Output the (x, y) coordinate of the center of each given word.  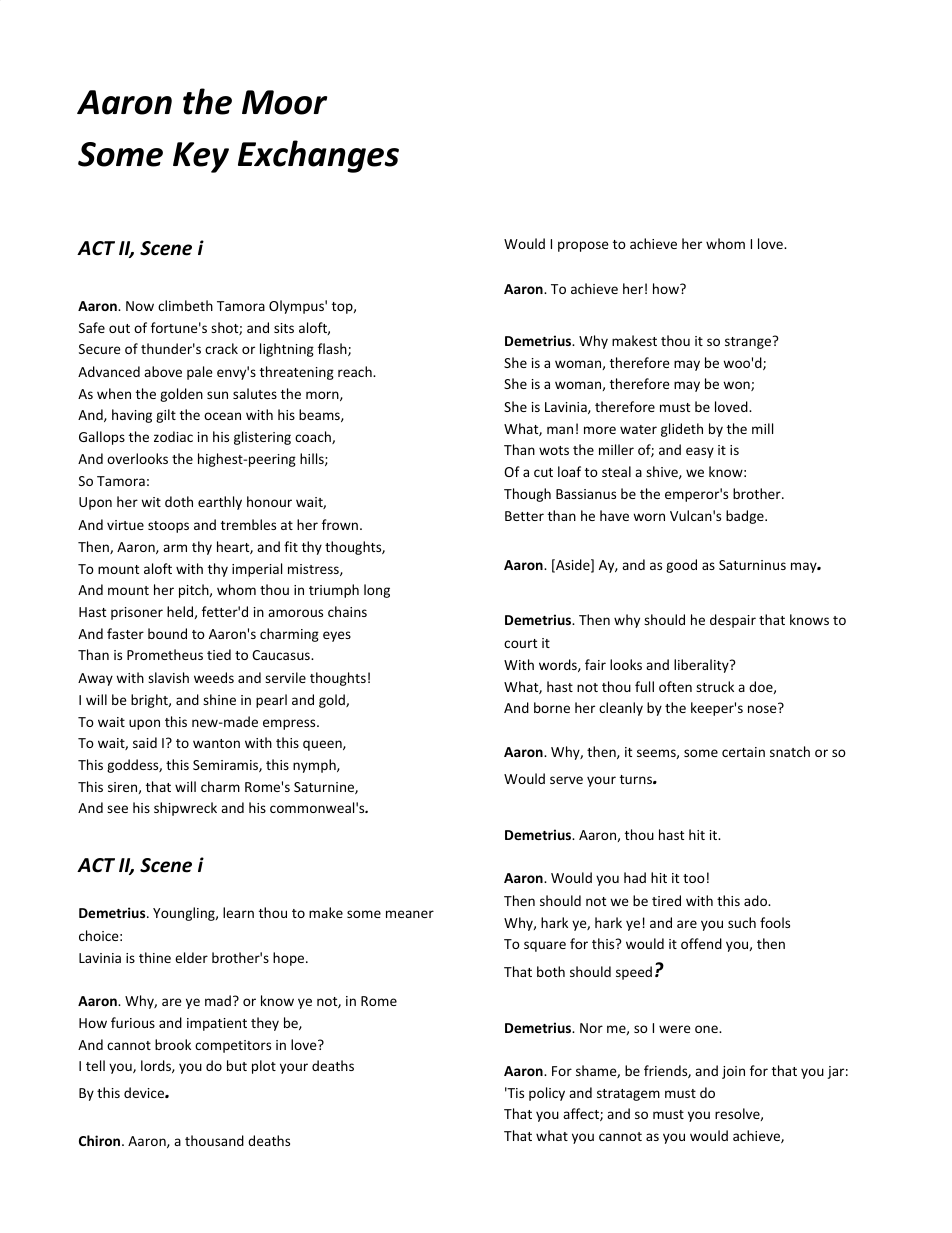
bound (167, 633)
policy (547, 1094)
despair (733, 621)
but (237, 1065)
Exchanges (318, 156)
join (733, 1072)
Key (201, 157)
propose (583, 246)
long (377, 591)
